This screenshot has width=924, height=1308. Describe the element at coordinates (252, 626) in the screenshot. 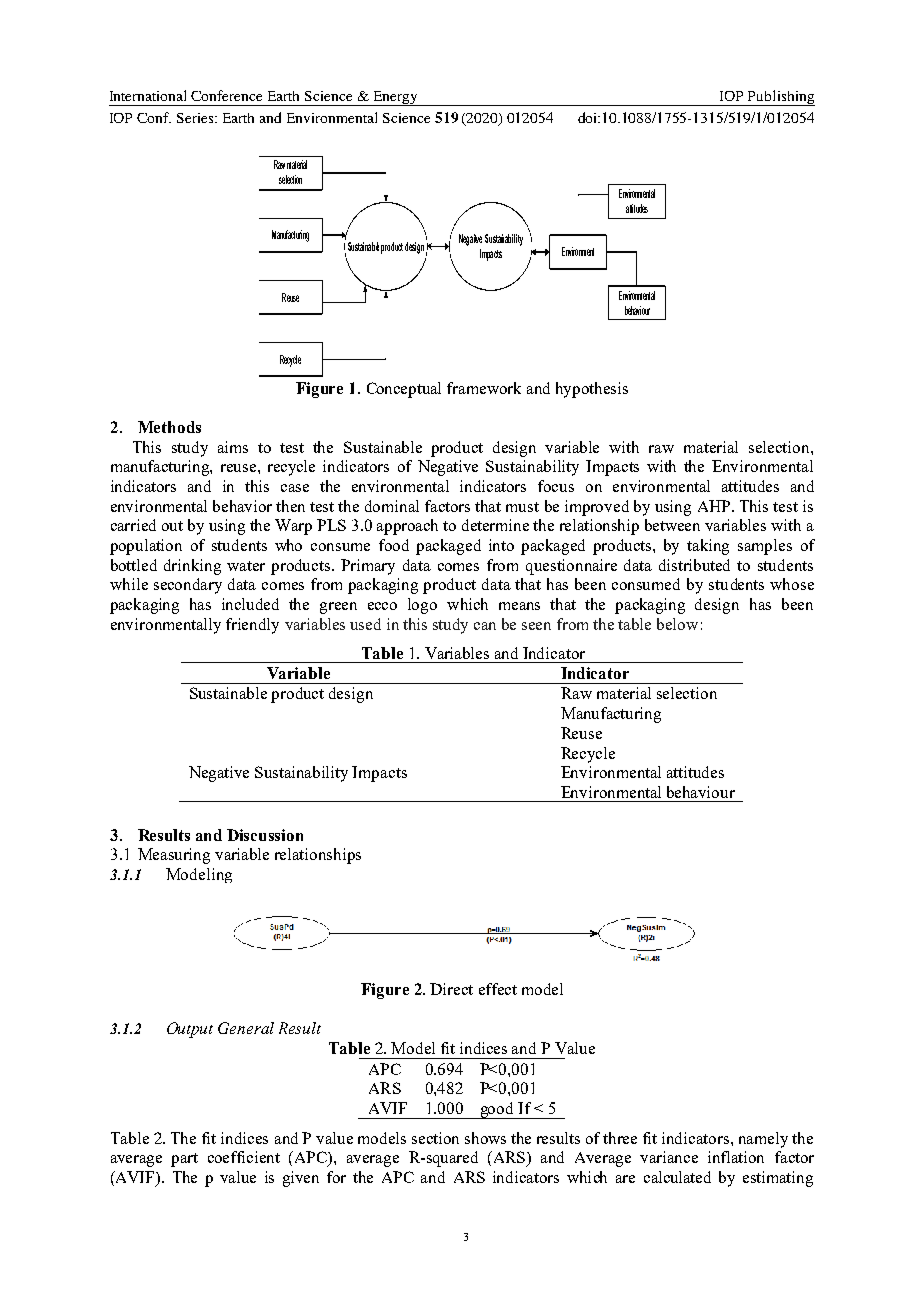

I see `friendly` at that location.
